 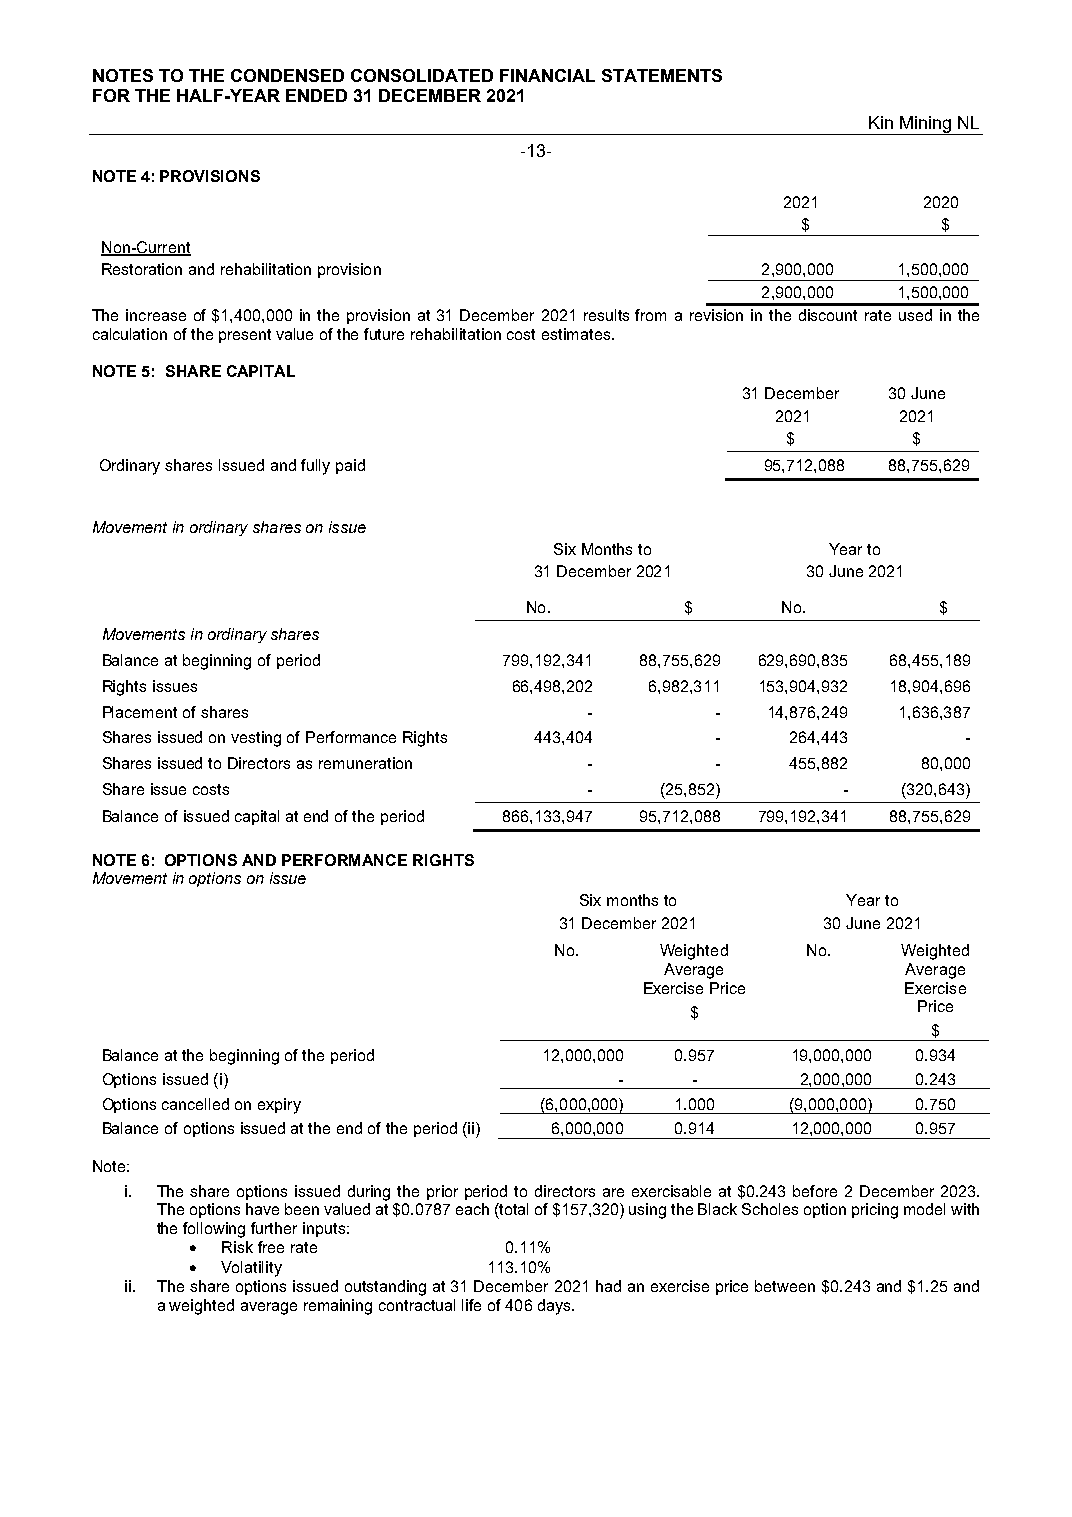 What do you see at coordinates (881, 122) in the page?
I see `Kin` at bounding box center [881, 122].
